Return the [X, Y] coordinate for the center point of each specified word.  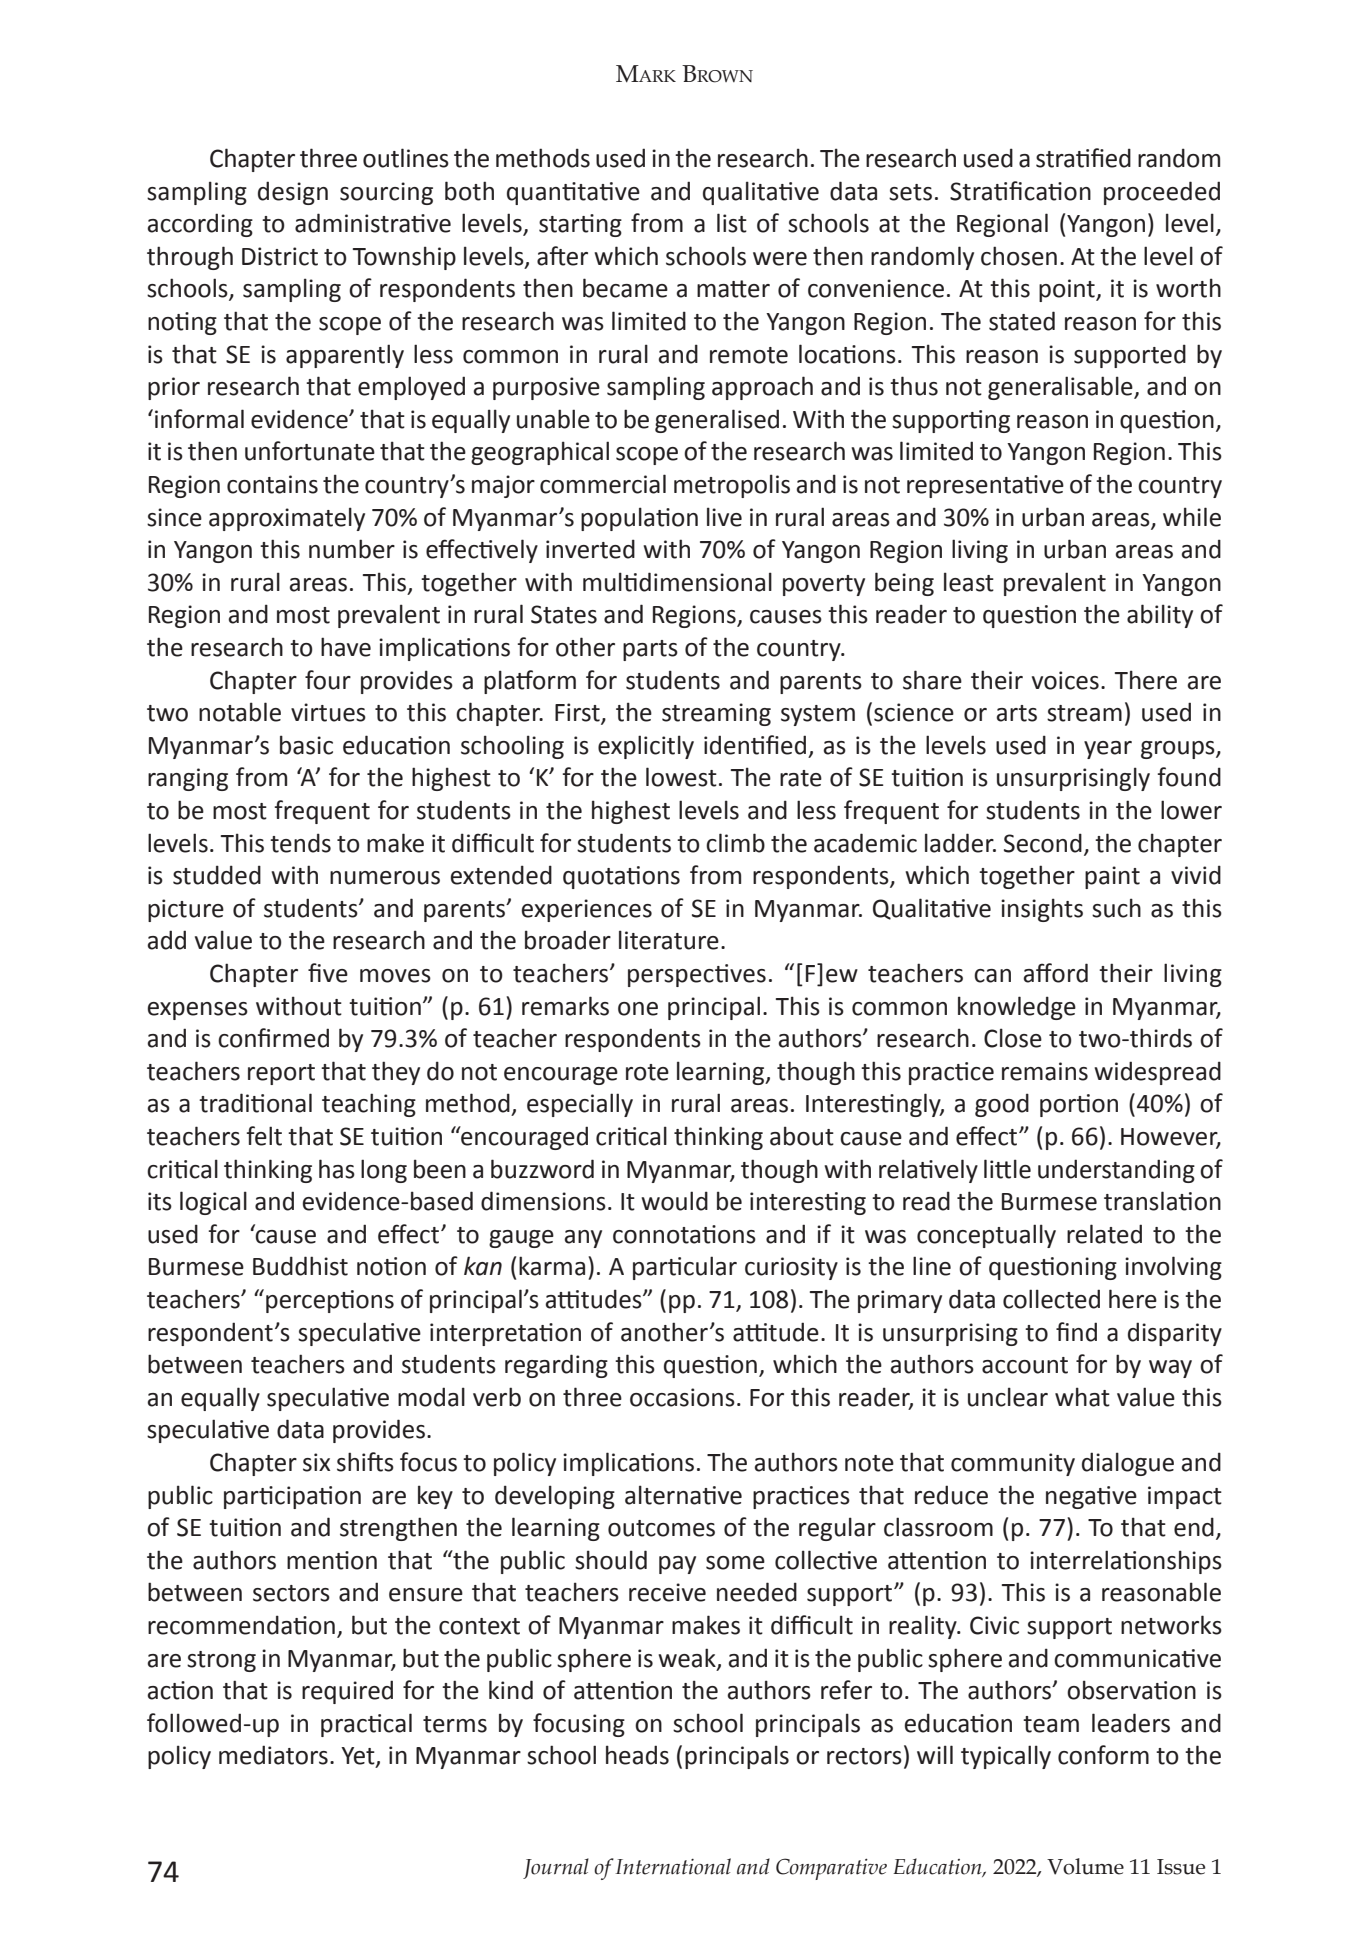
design [293, 193]
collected [1051, 1299]
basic [306, 745]
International [673, 1866]
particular [685, 1268]
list [732, 223]
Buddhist [300, 1266]
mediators [273, 1755]
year [1108, 750]
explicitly [646, 747]
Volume [1085, 1866]
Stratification [1020, 191]
